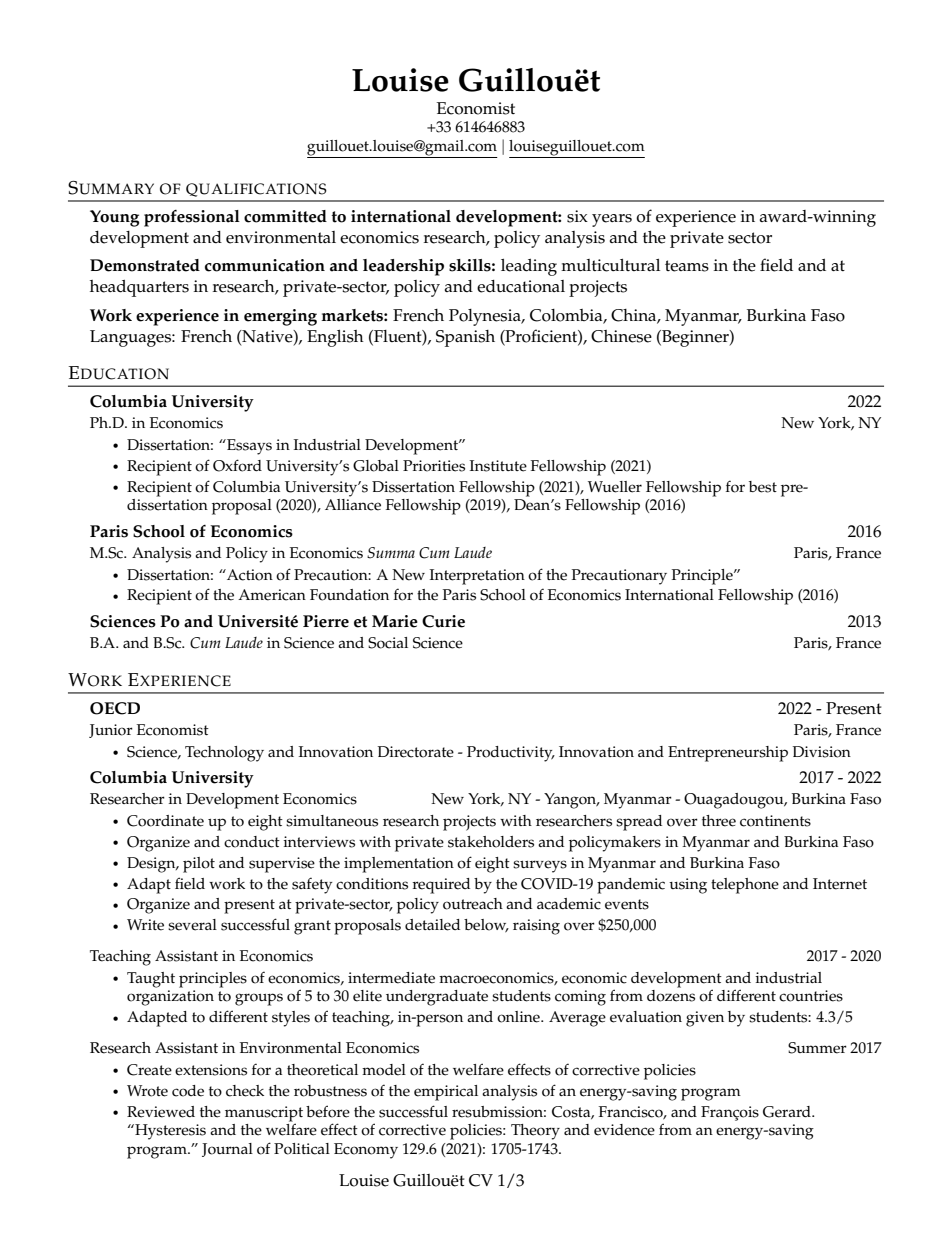 The image size is (952, 1233). What do you see at coordinates (498, 466) in the screenshot?
I see `Institute` at bounding box center [498, 466].
